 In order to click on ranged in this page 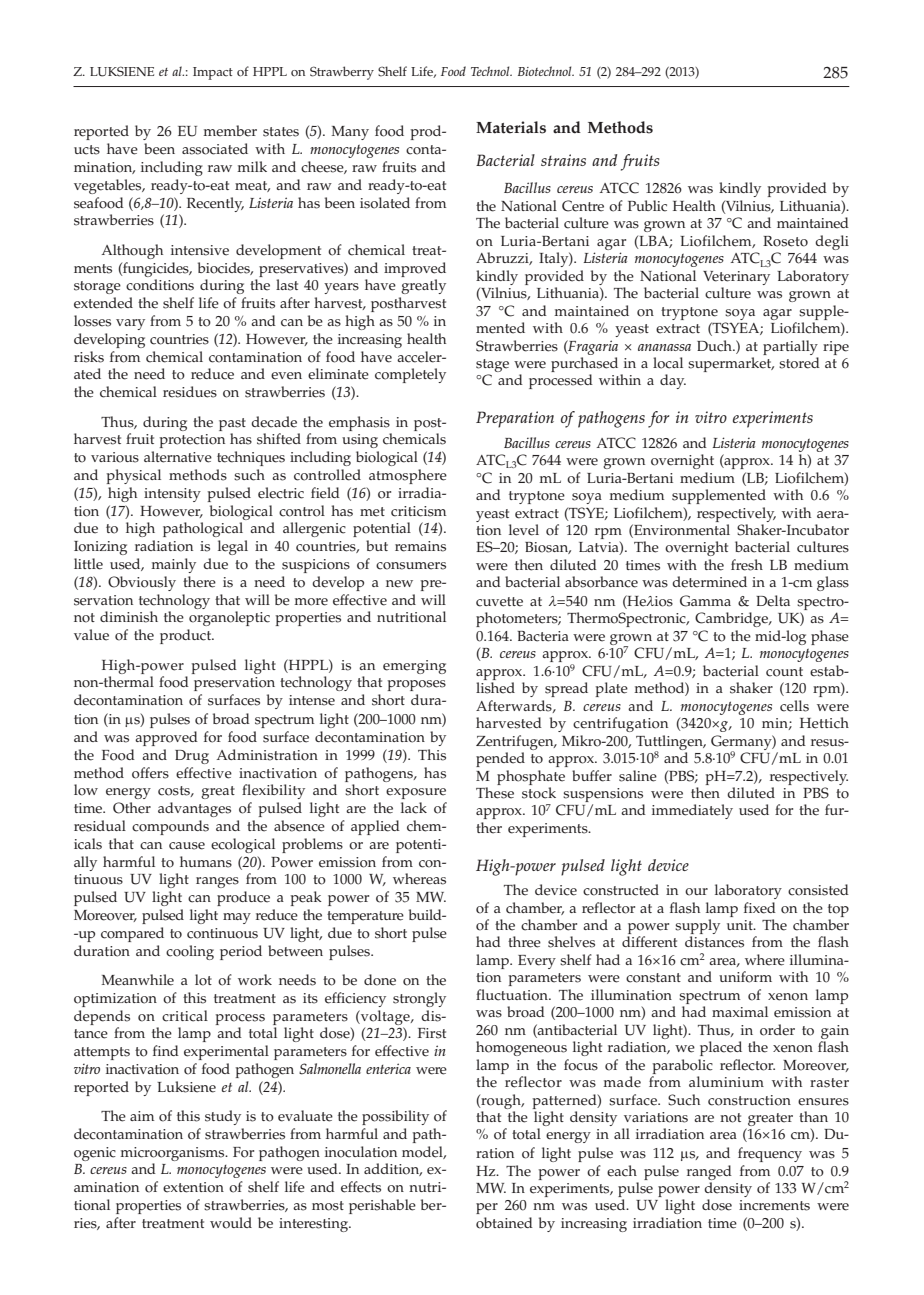, I will do `click(709, 1172)`.
